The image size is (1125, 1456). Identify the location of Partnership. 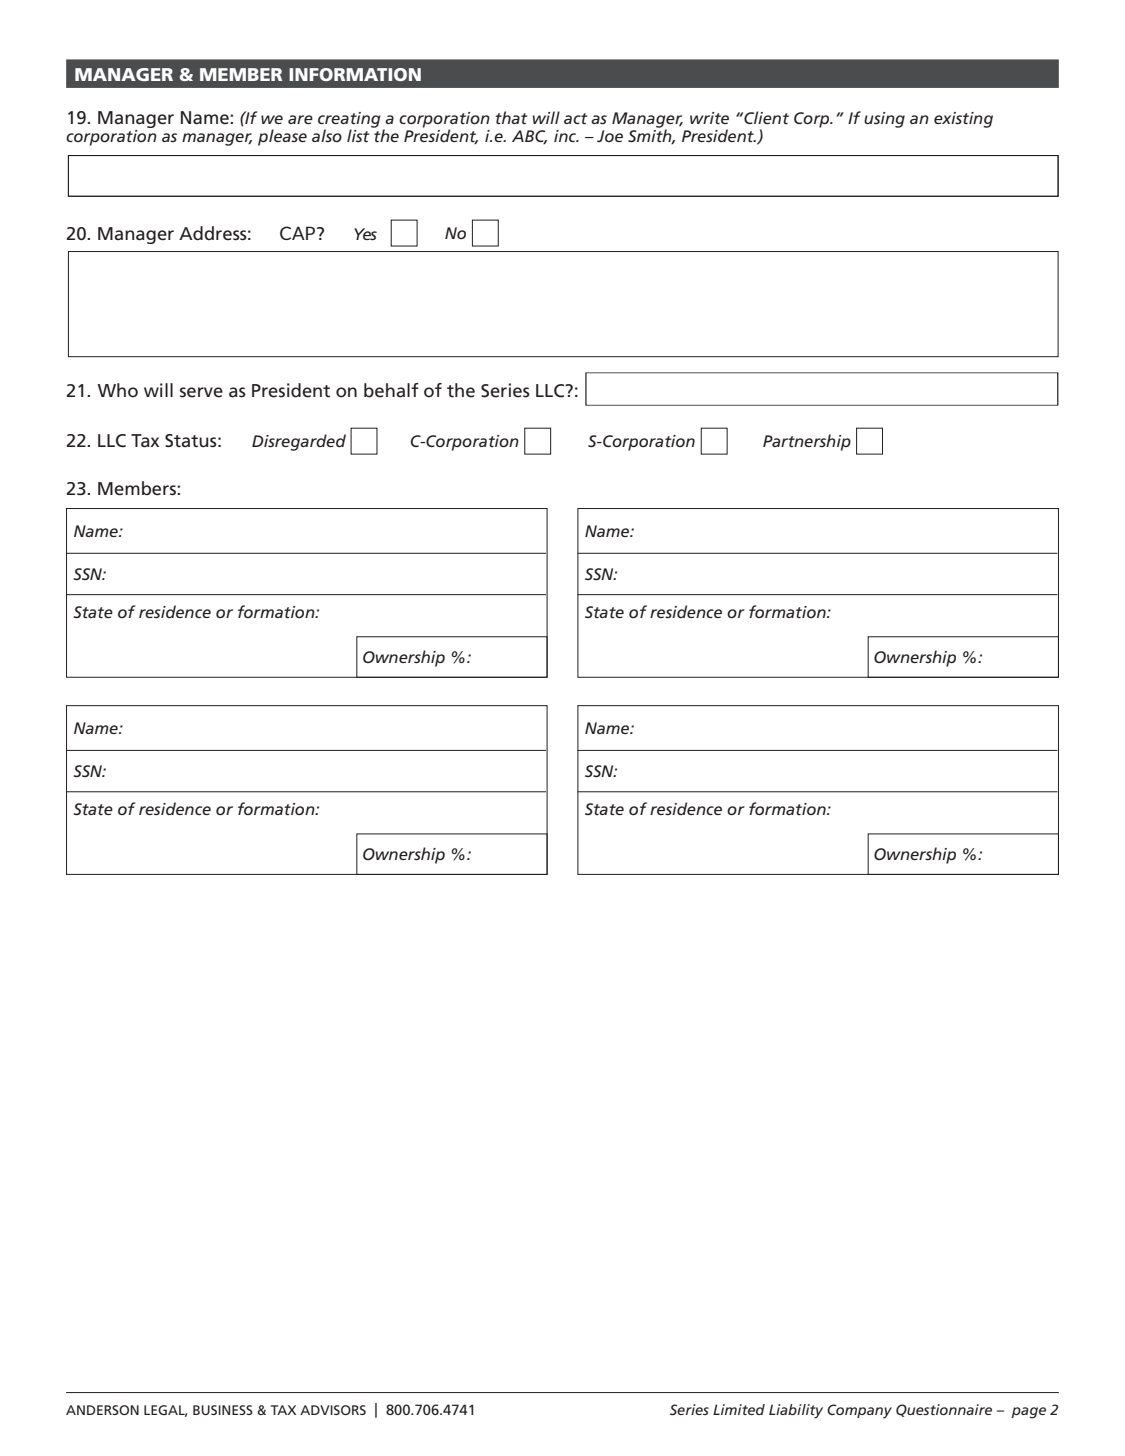
(807, 442).
